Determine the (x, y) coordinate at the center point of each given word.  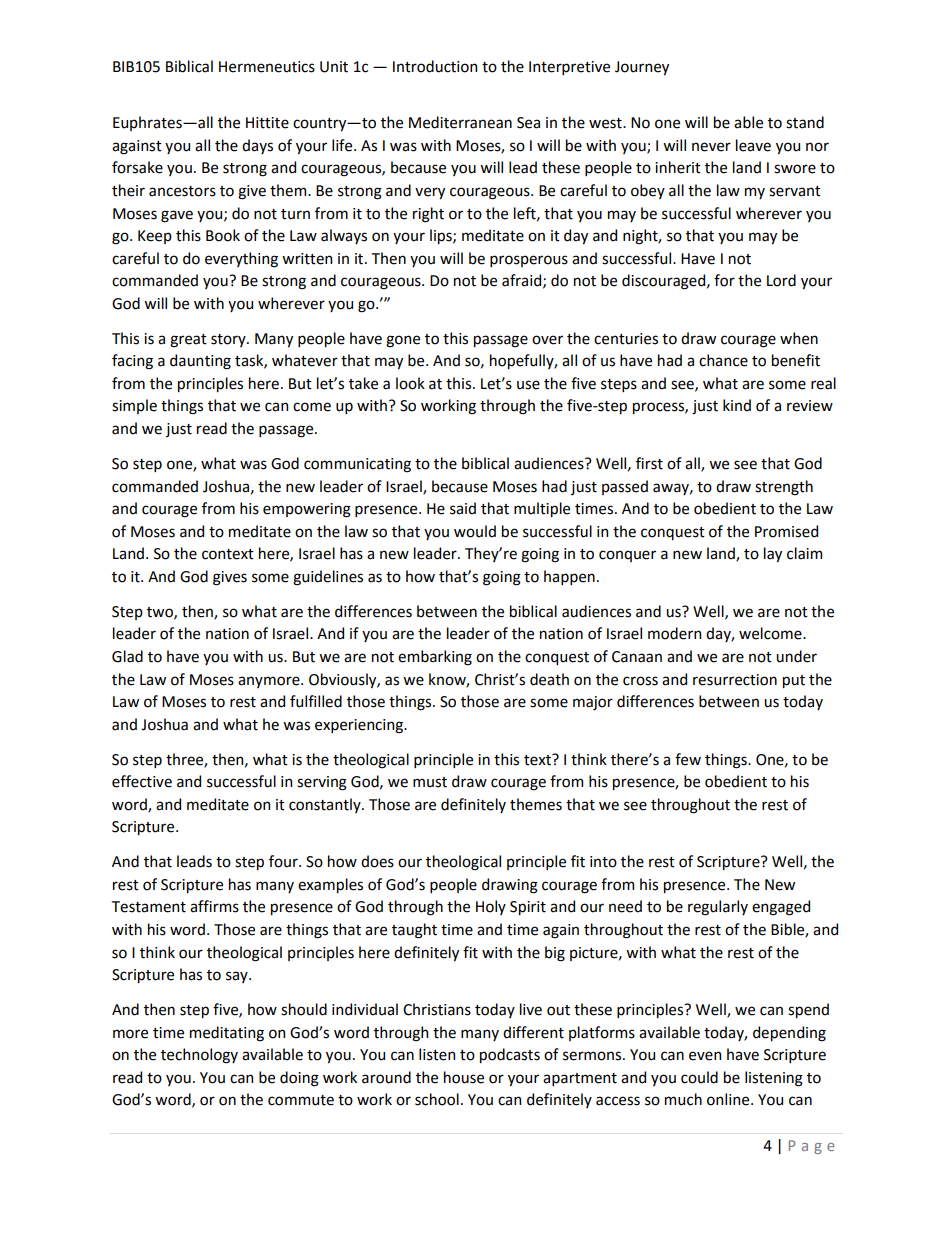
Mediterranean (460, 122)
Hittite (267, 123)
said (463, 508)
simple (134, 406)
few (688, 759)
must (430, 782)
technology (199, 1056)
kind (737, 405)
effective (142, 781)
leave (753, 145)
